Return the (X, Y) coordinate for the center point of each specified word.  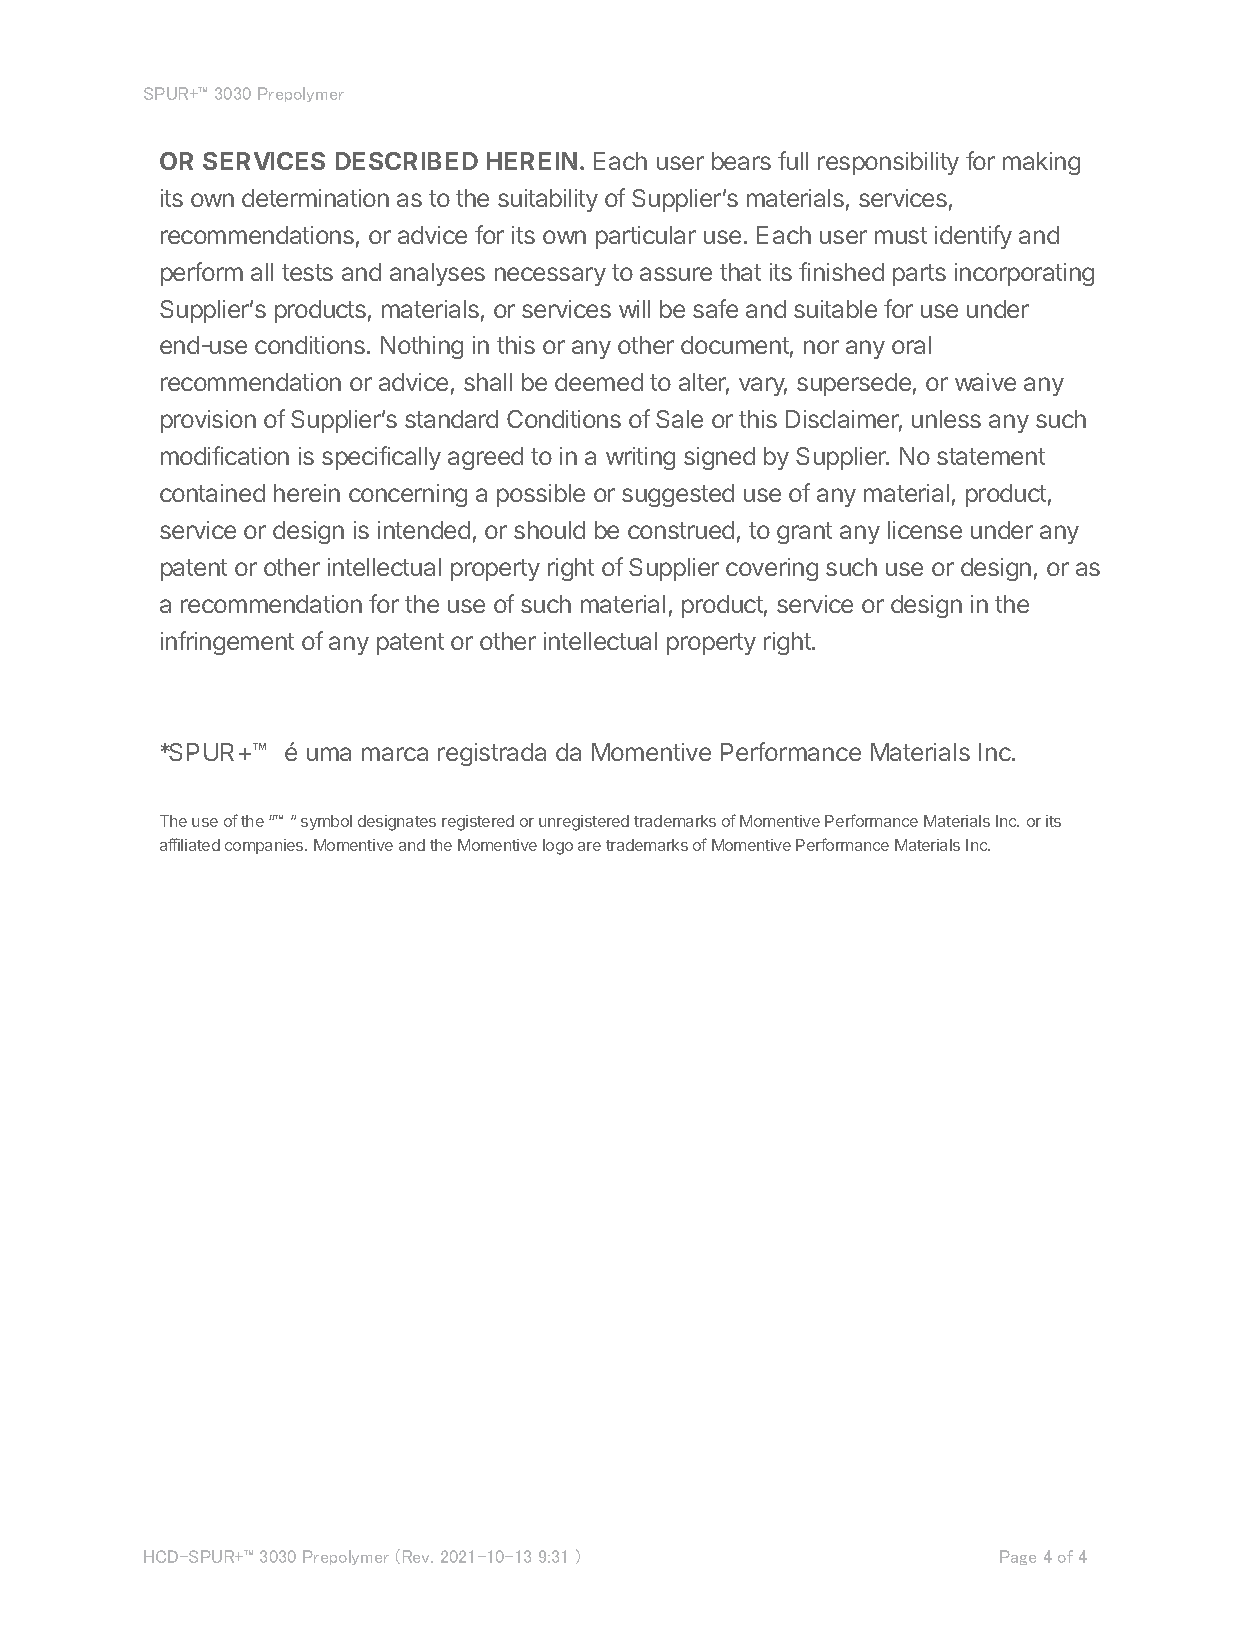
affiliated (190, 844)
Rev (418, 1556)
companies (265, 846)
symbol (326, 822)
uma (329, 754)
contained (212, 493)
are (589, 846)
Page (1018, 1557)
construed (681, 530)
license (925, 530)
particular (646, 237)
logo (558, 847)
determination (315, 198)
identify (973, 237)
